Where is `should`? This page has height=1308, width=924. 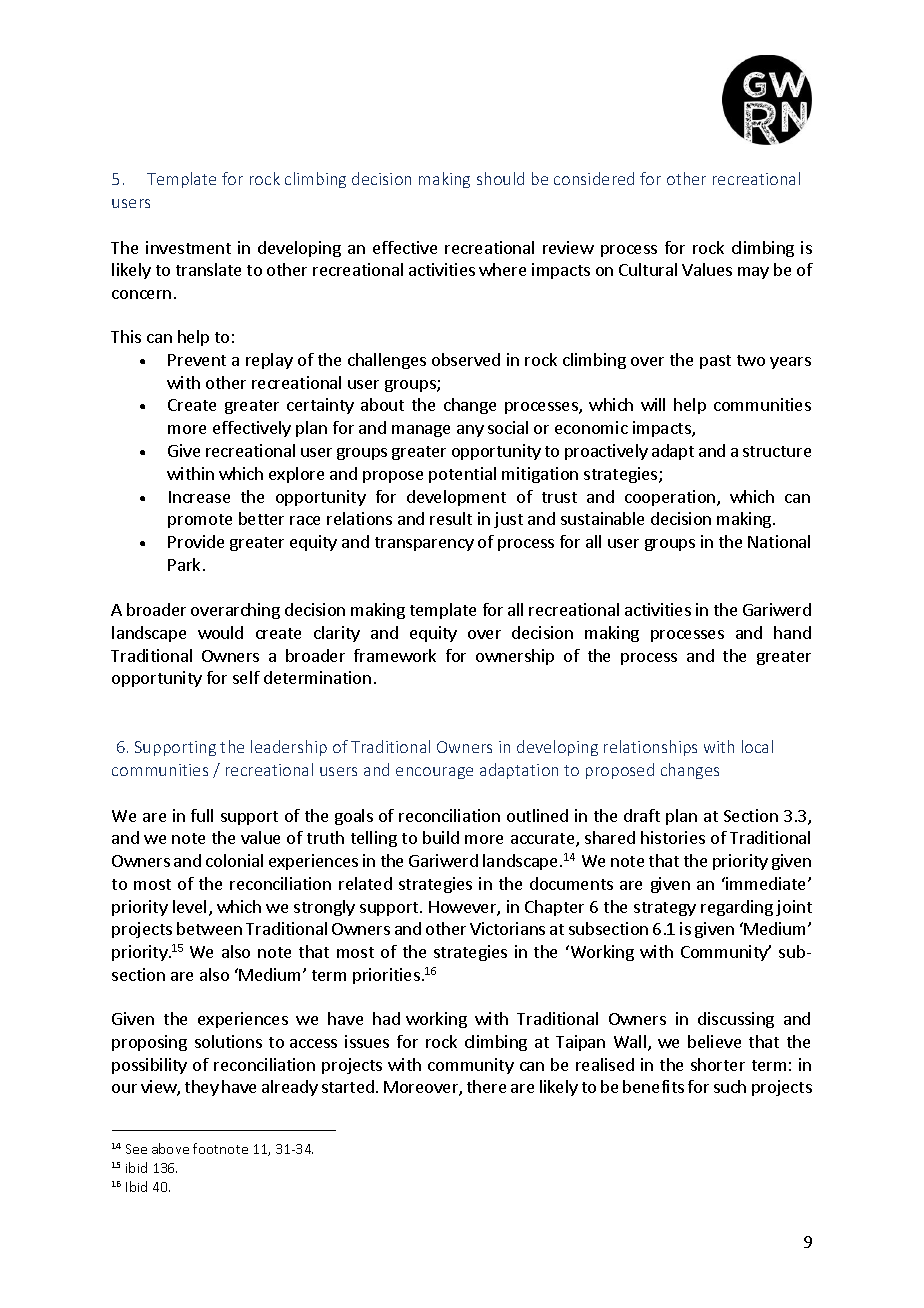 should is located at coordinates (500, 178).
